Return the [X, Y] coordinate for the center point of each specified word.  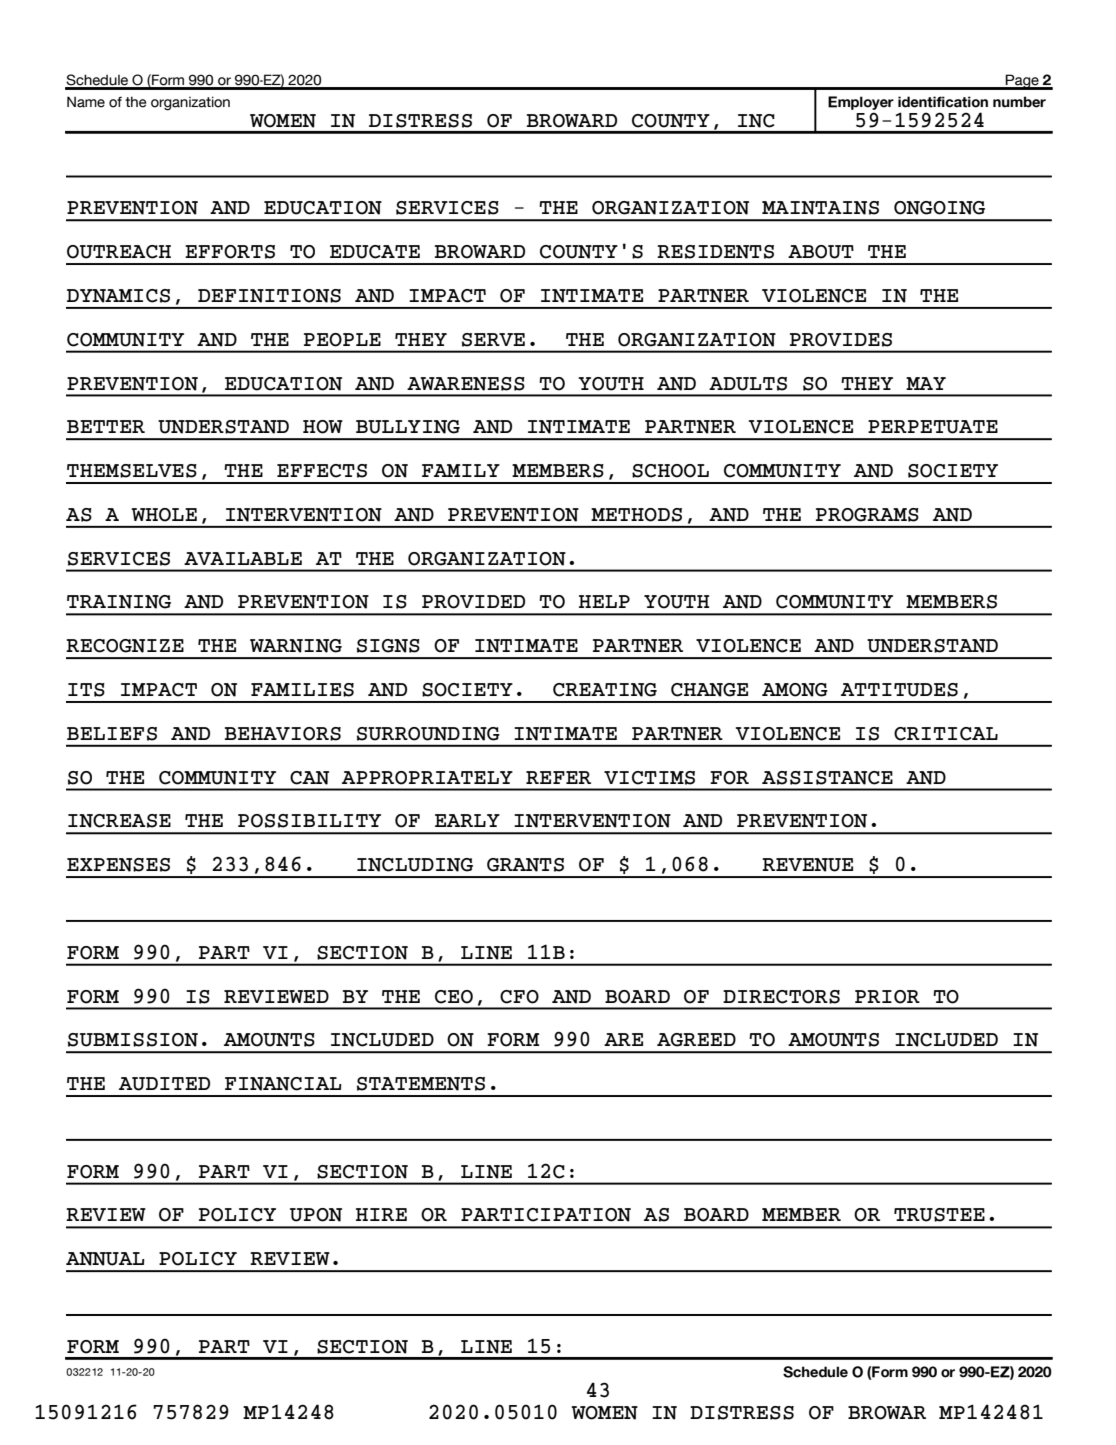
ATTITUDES [899, 690]
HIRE [381, 1214]
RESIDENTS [715, 252]
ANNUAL [105, 1259]
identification [943, 102]
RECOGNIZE [125, 646]
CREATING [605, 690]
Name [86, 102]
